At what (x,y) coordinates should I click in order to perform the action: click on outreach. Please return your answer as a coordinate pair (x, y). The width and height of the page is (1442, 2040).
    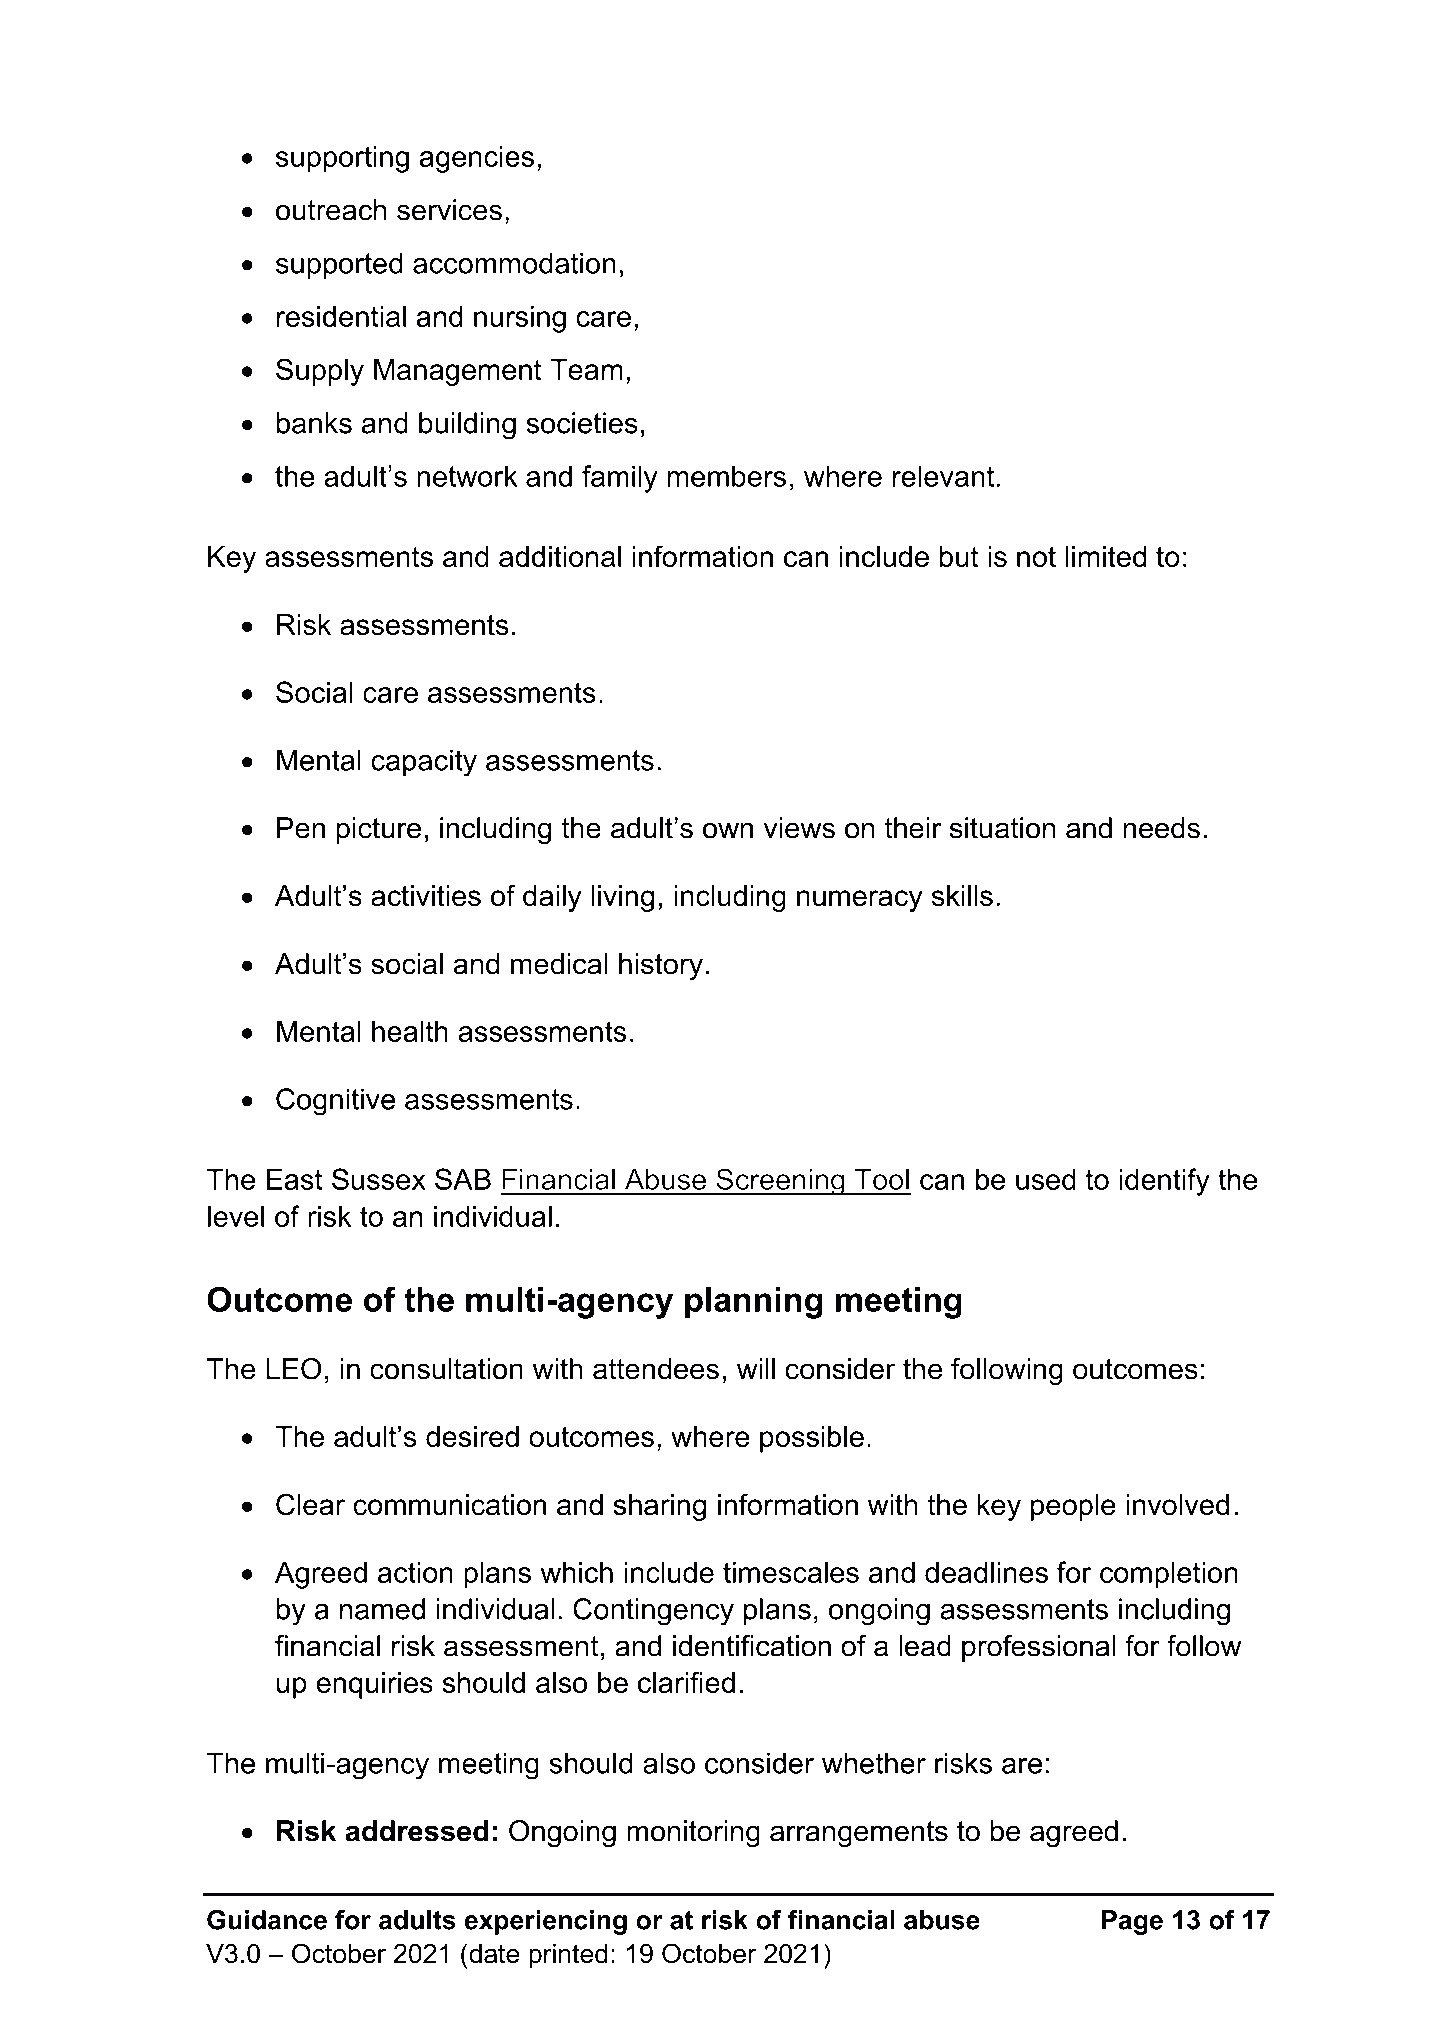
    Looking at the image, I should click on (331, 210).
